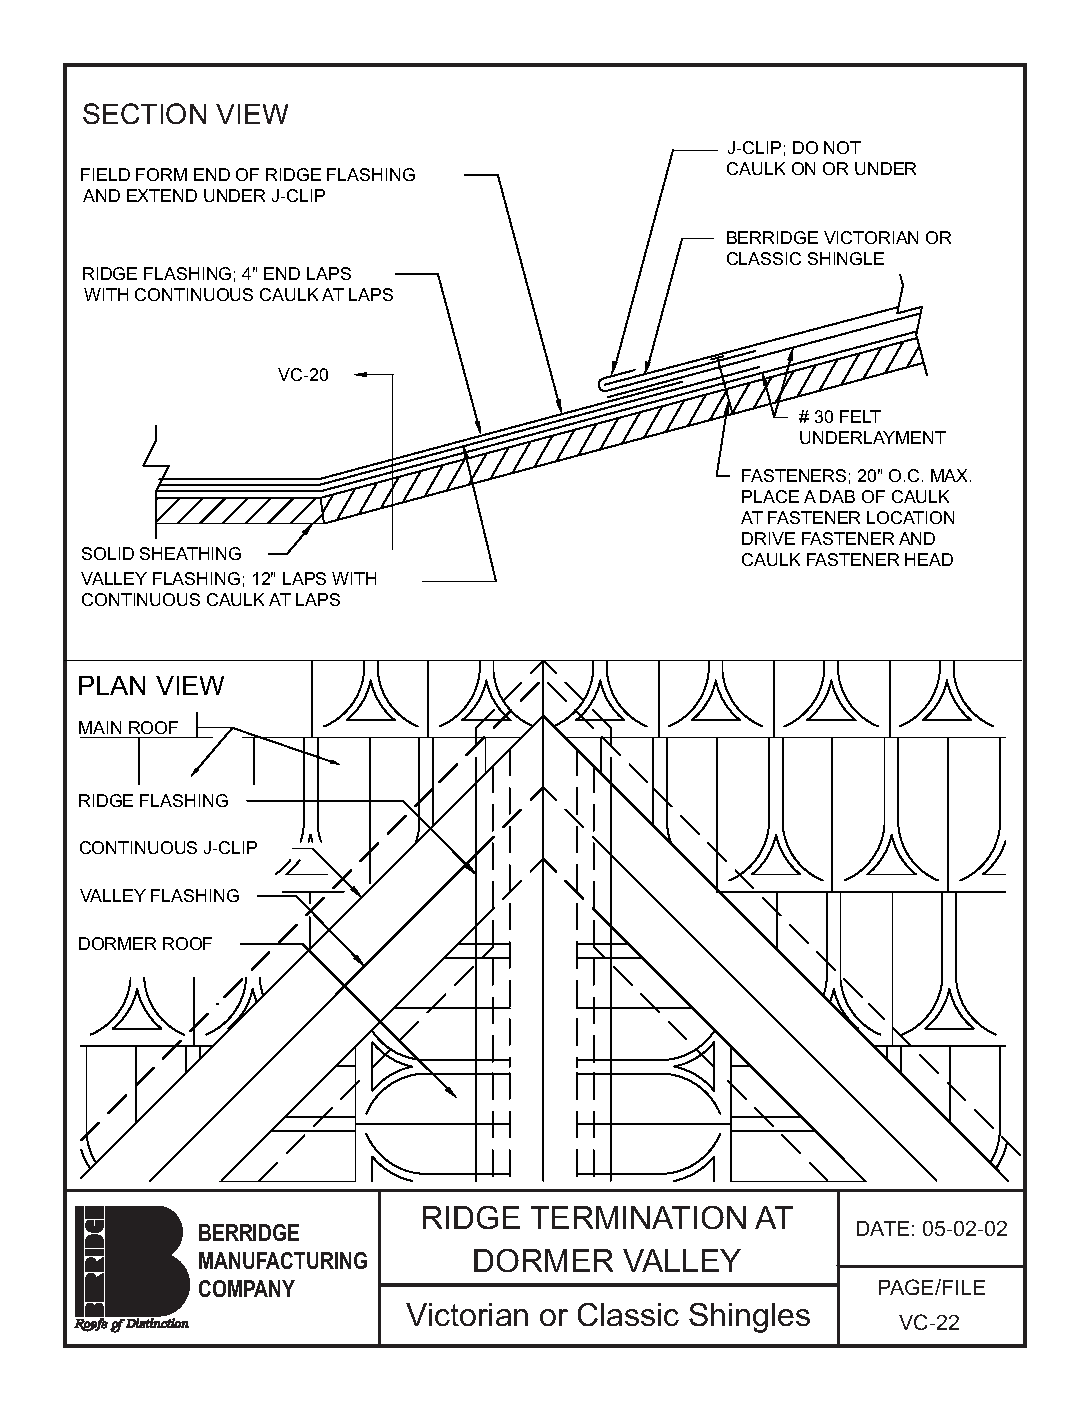  What do you see at coordinates (638, 1217) in the document?
I see `TERMINATION` at bounding box center [638, 1217].
